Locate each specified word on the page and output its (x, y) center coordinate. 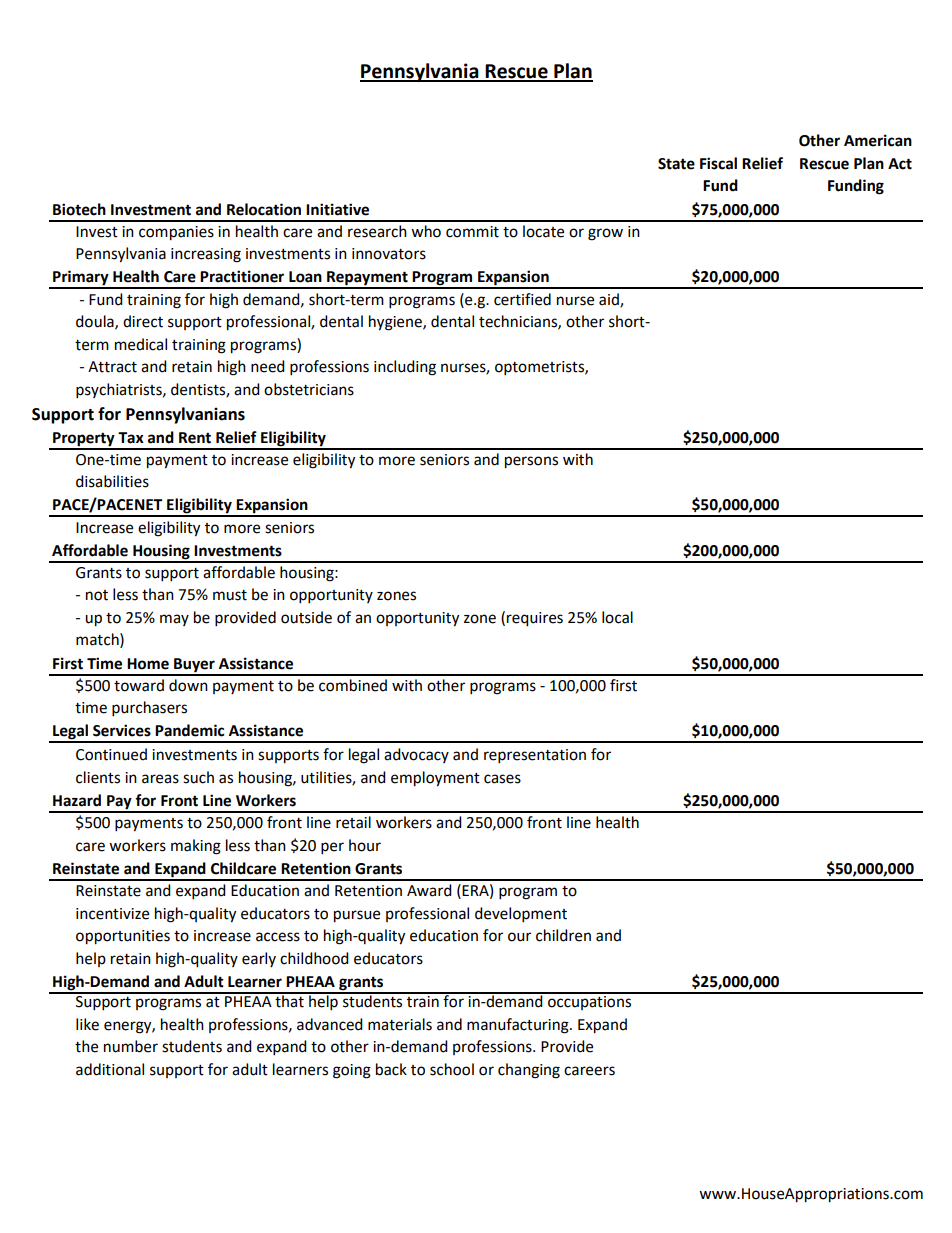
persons (531, 462)
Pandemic (189, 730)
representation (535, 756)
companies (176, 233)
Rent (195, 438)
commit (472, 232)
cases (502, 779)
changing (529, 1071)
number (131, 1046)
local (617, 617)
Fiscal (718, 163)
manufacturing (519, 1026)
